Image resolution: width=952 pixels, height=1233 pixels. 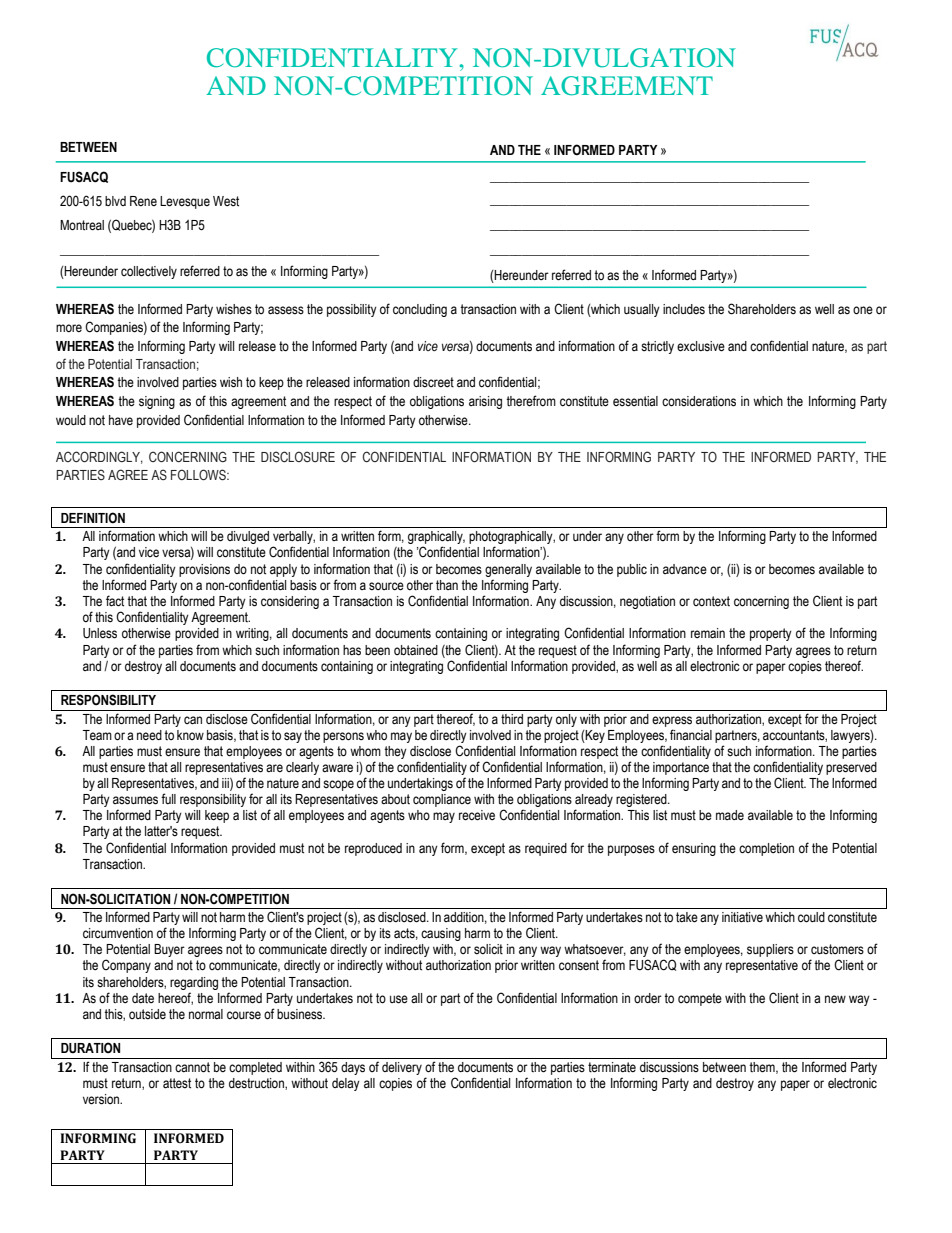 I want to click on arising, so click(x=485, y=402).
